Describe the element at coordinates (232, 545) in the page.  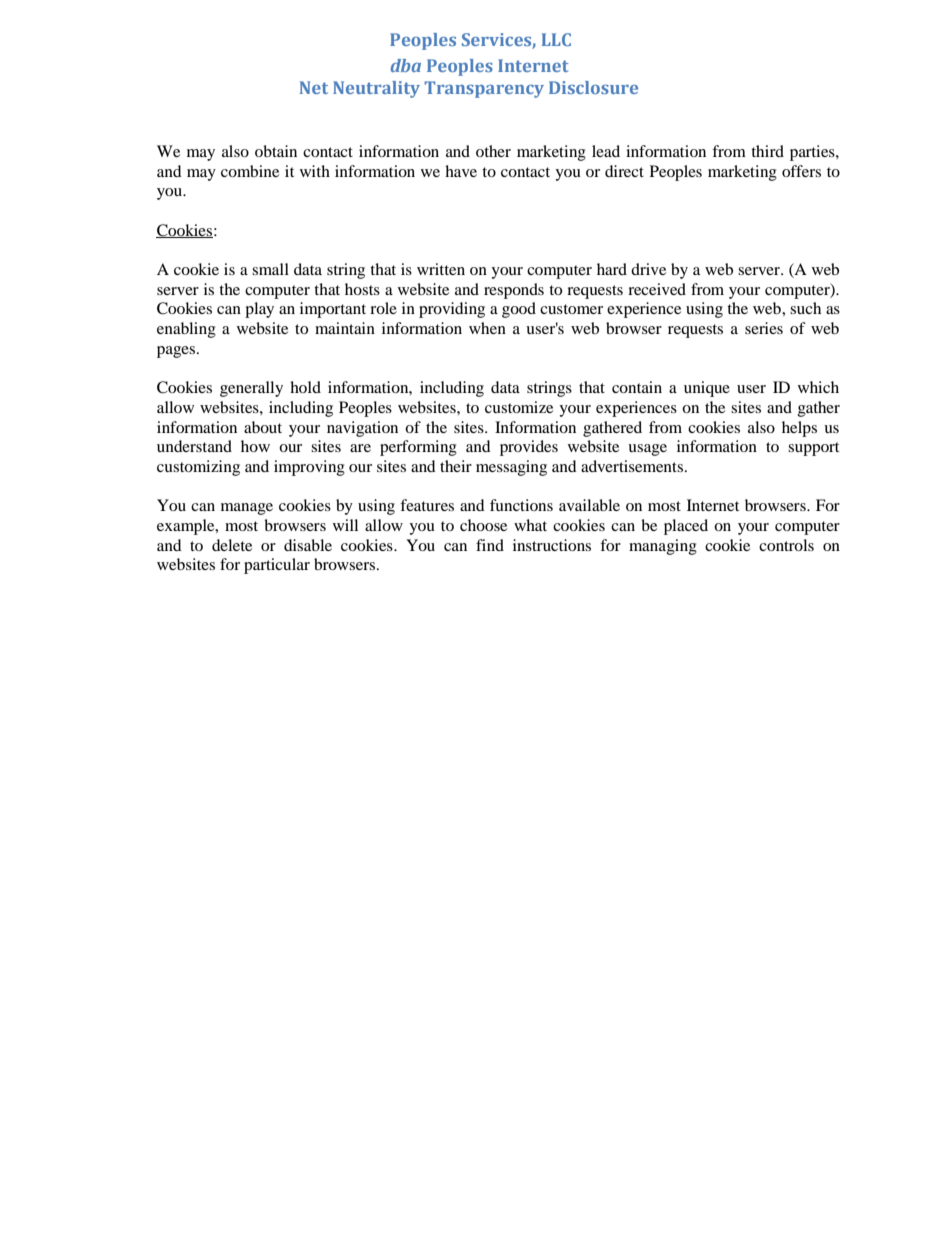
I see `delete` at that location.
